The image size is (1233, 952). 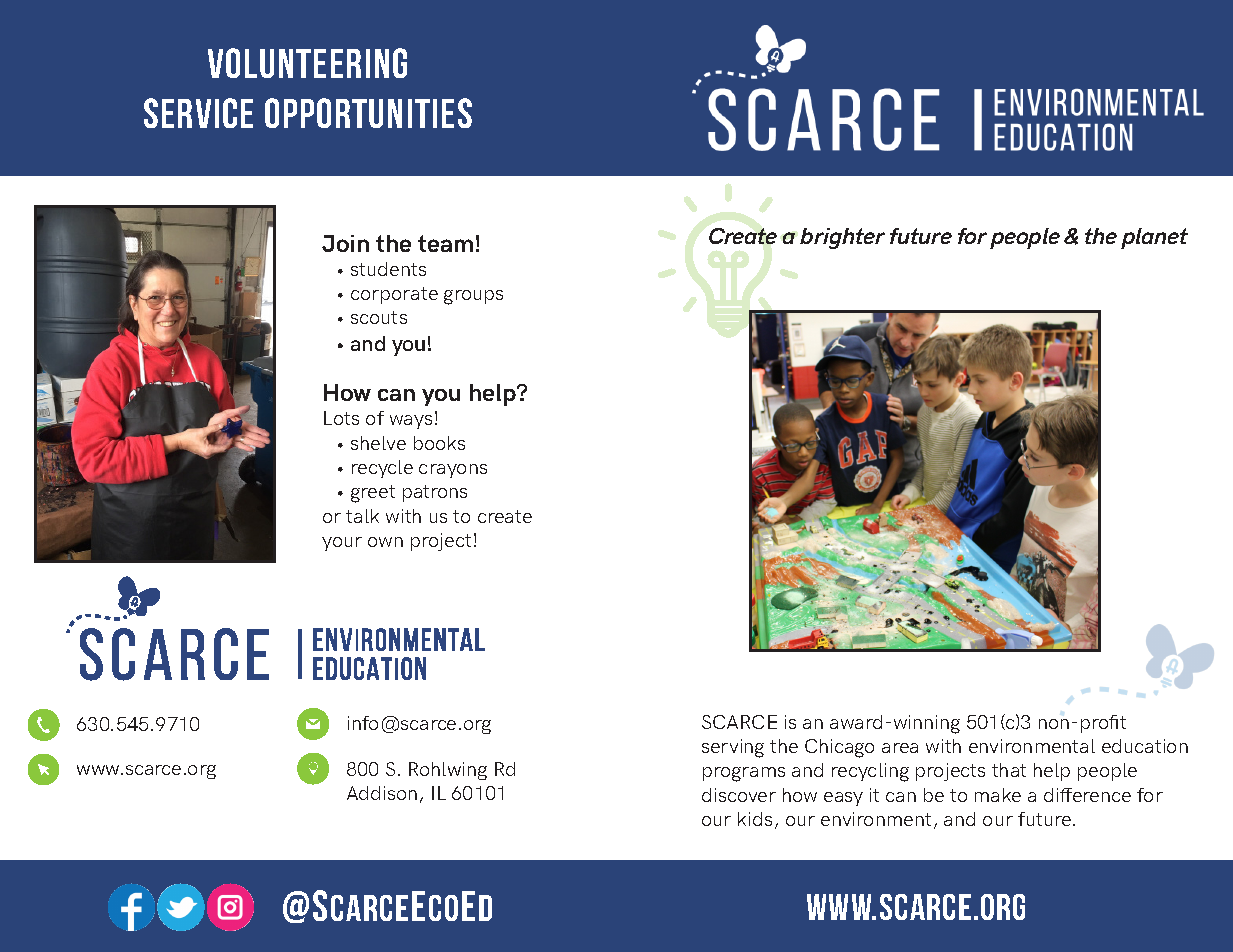 I want to click on books, so click(x=439, y=443).
